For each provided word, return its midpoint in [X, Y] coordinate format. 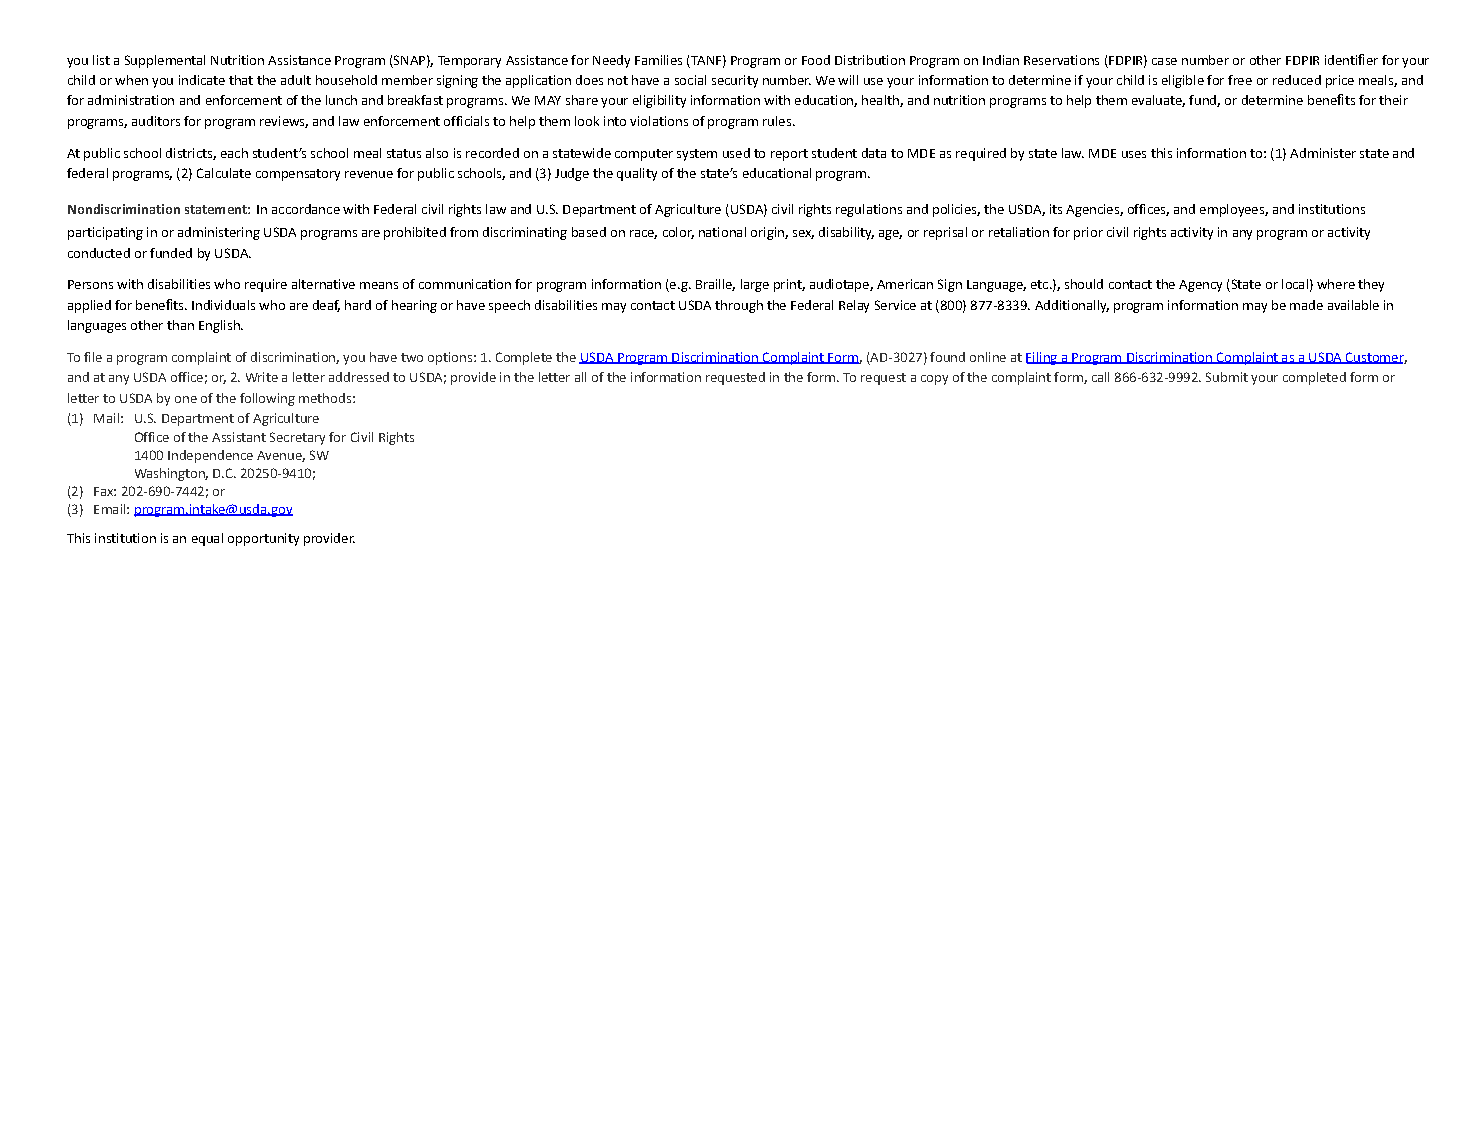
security [735, 81]
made [1306, 305]
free [1240, 80]
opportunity [263, 539]
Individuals [223, 305]
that [241, 80]
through [739, 306]
